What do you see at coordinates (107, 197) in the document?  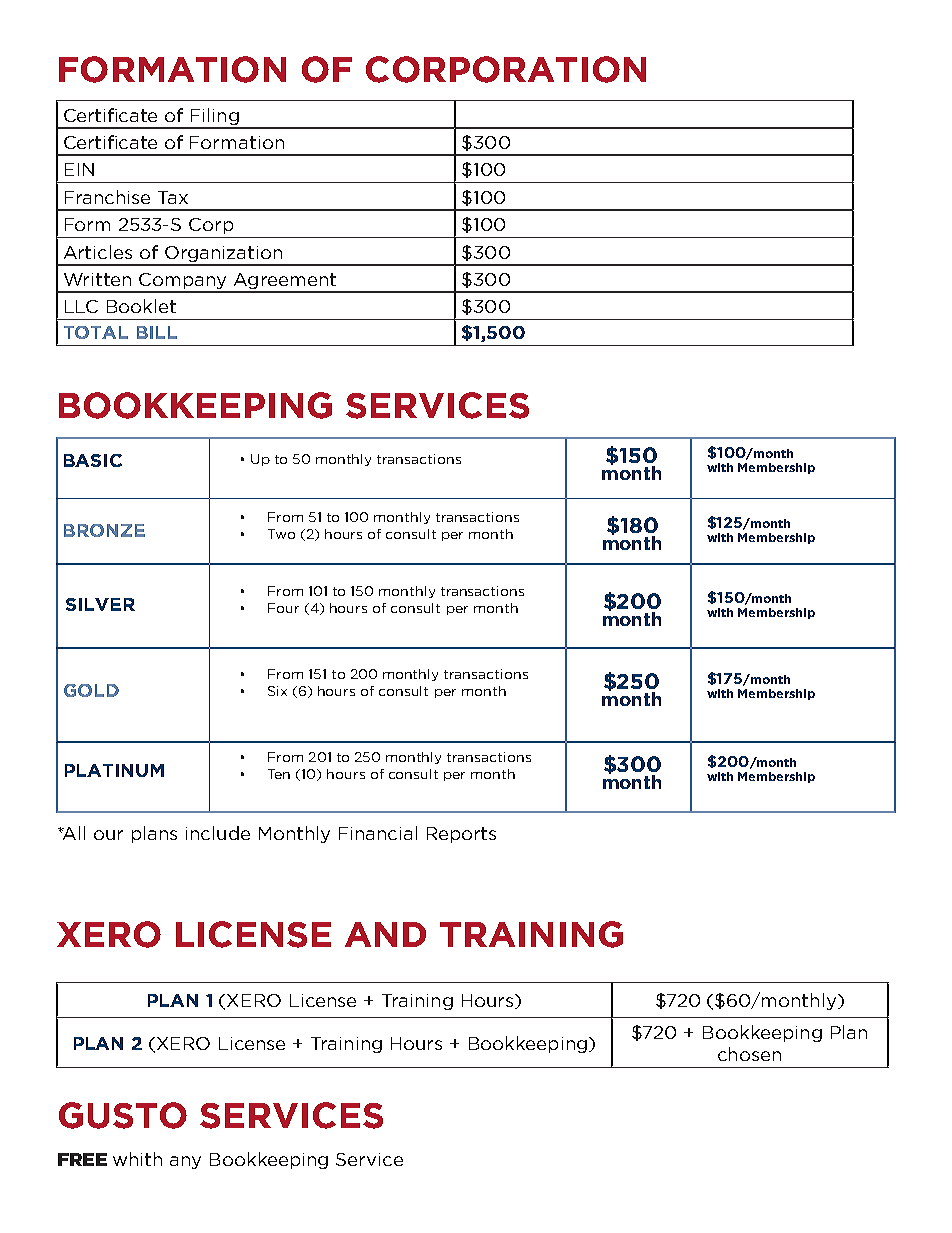 I see `Franchise` at bounding box center [107, 197].
